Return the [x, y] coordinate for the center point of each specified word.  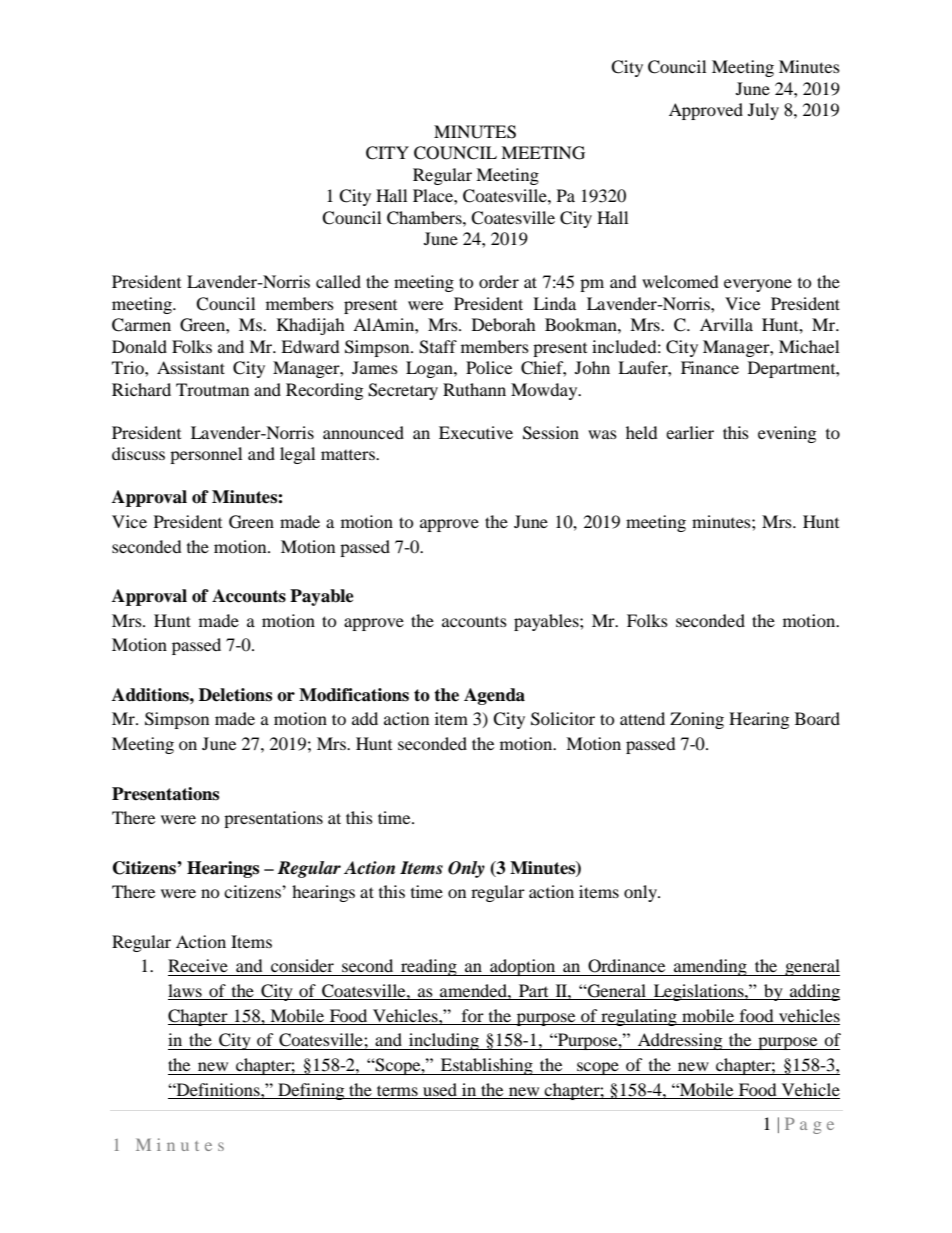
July [763, 111]
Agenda [494, 696]
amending [710, 967]
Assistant [191, 367]
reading [429, 967]
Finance [710, 367]
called [338, 281]
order [499, 281]
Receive [198, 965]
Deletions [235, 695]
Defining [311, 1091]
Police [489, 367]
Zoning [697, 720]
